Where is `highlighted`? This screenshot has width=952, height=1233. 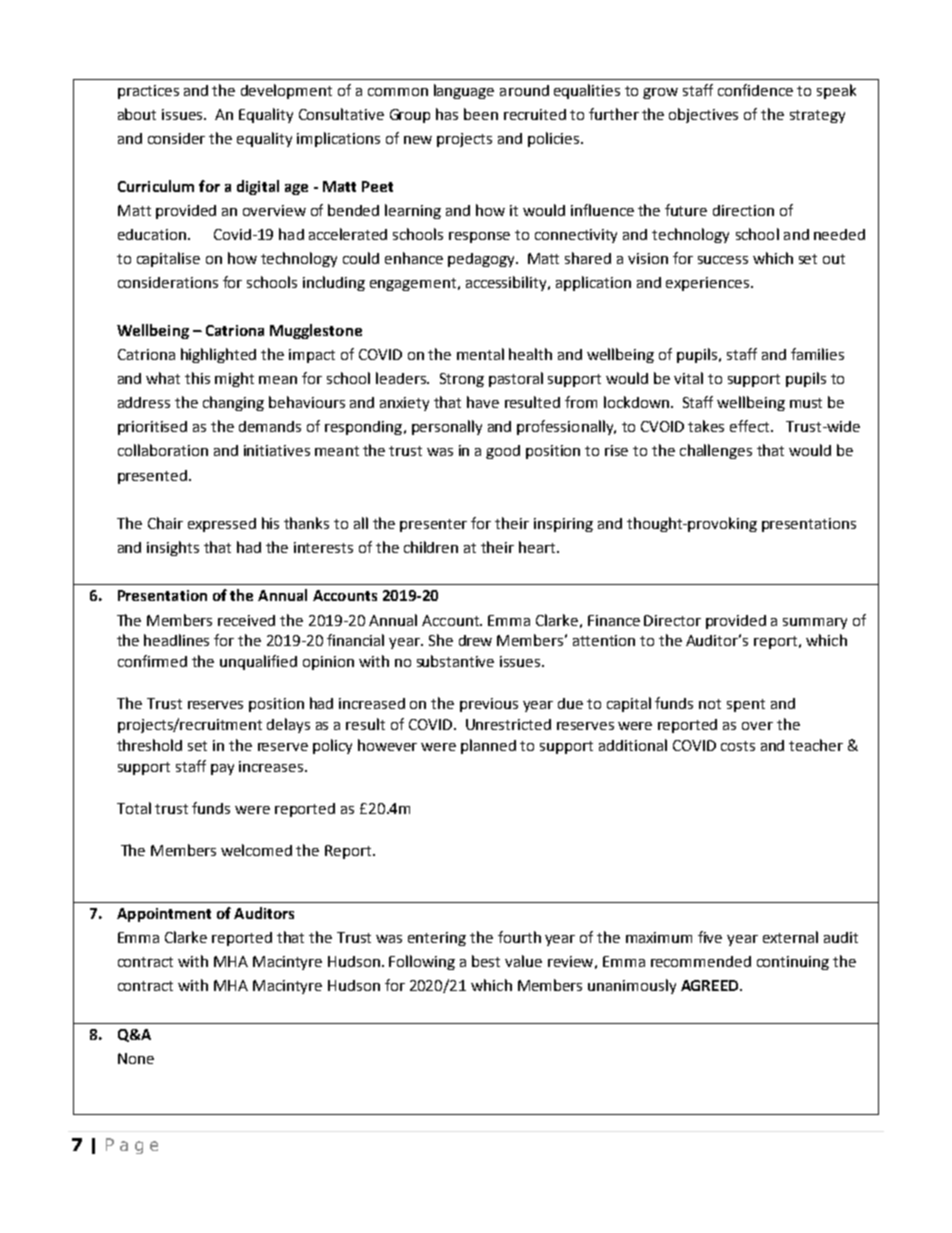 highlighted is located at coordinates (218, 355).
